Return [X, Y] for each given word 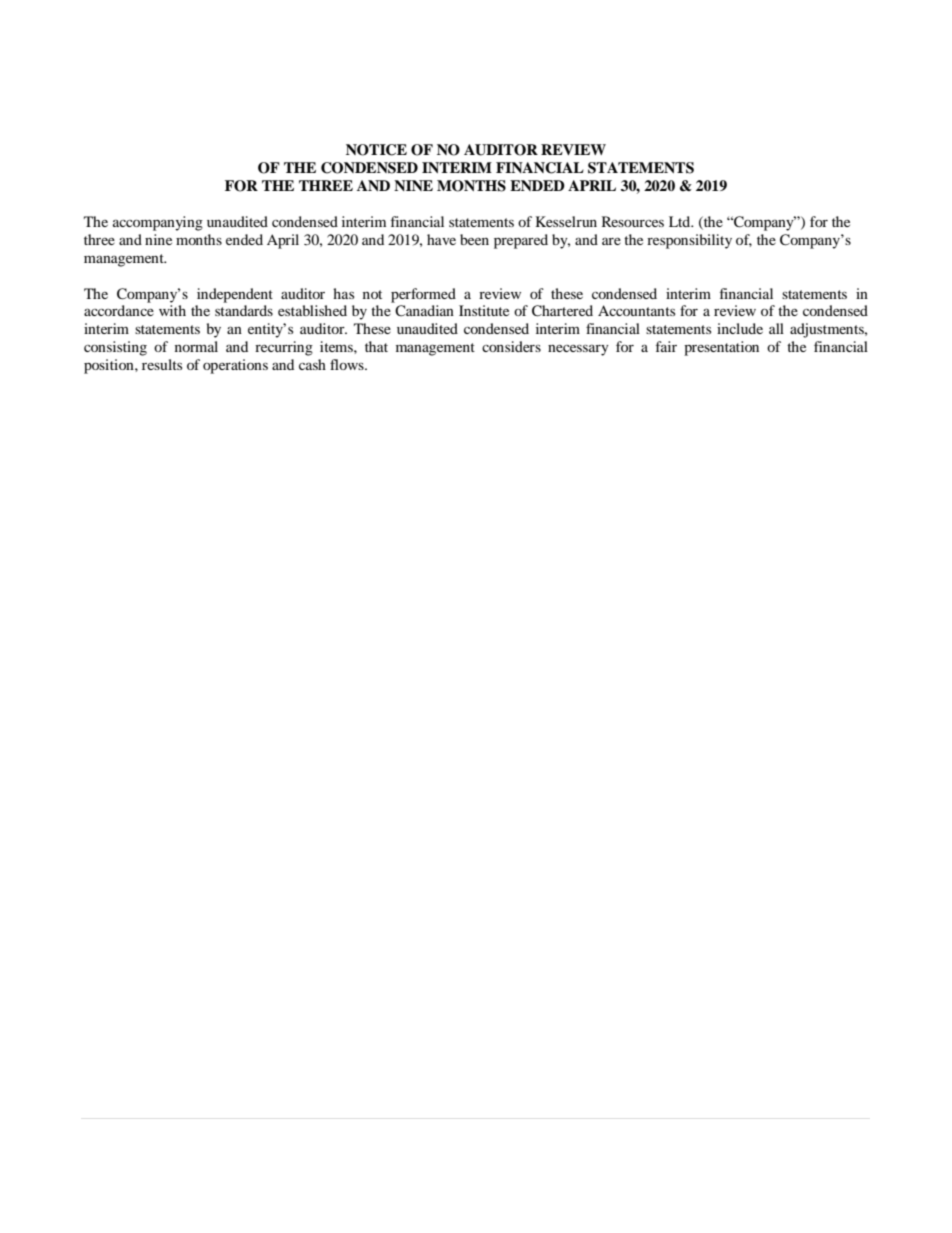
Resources [633, 221]
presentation [721, 348]
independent [235, 295]
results [162, 364]
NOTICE [376, 150]
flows [348, 364]
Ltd [681, 221]
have [441, 239]
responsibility [689, 241]
